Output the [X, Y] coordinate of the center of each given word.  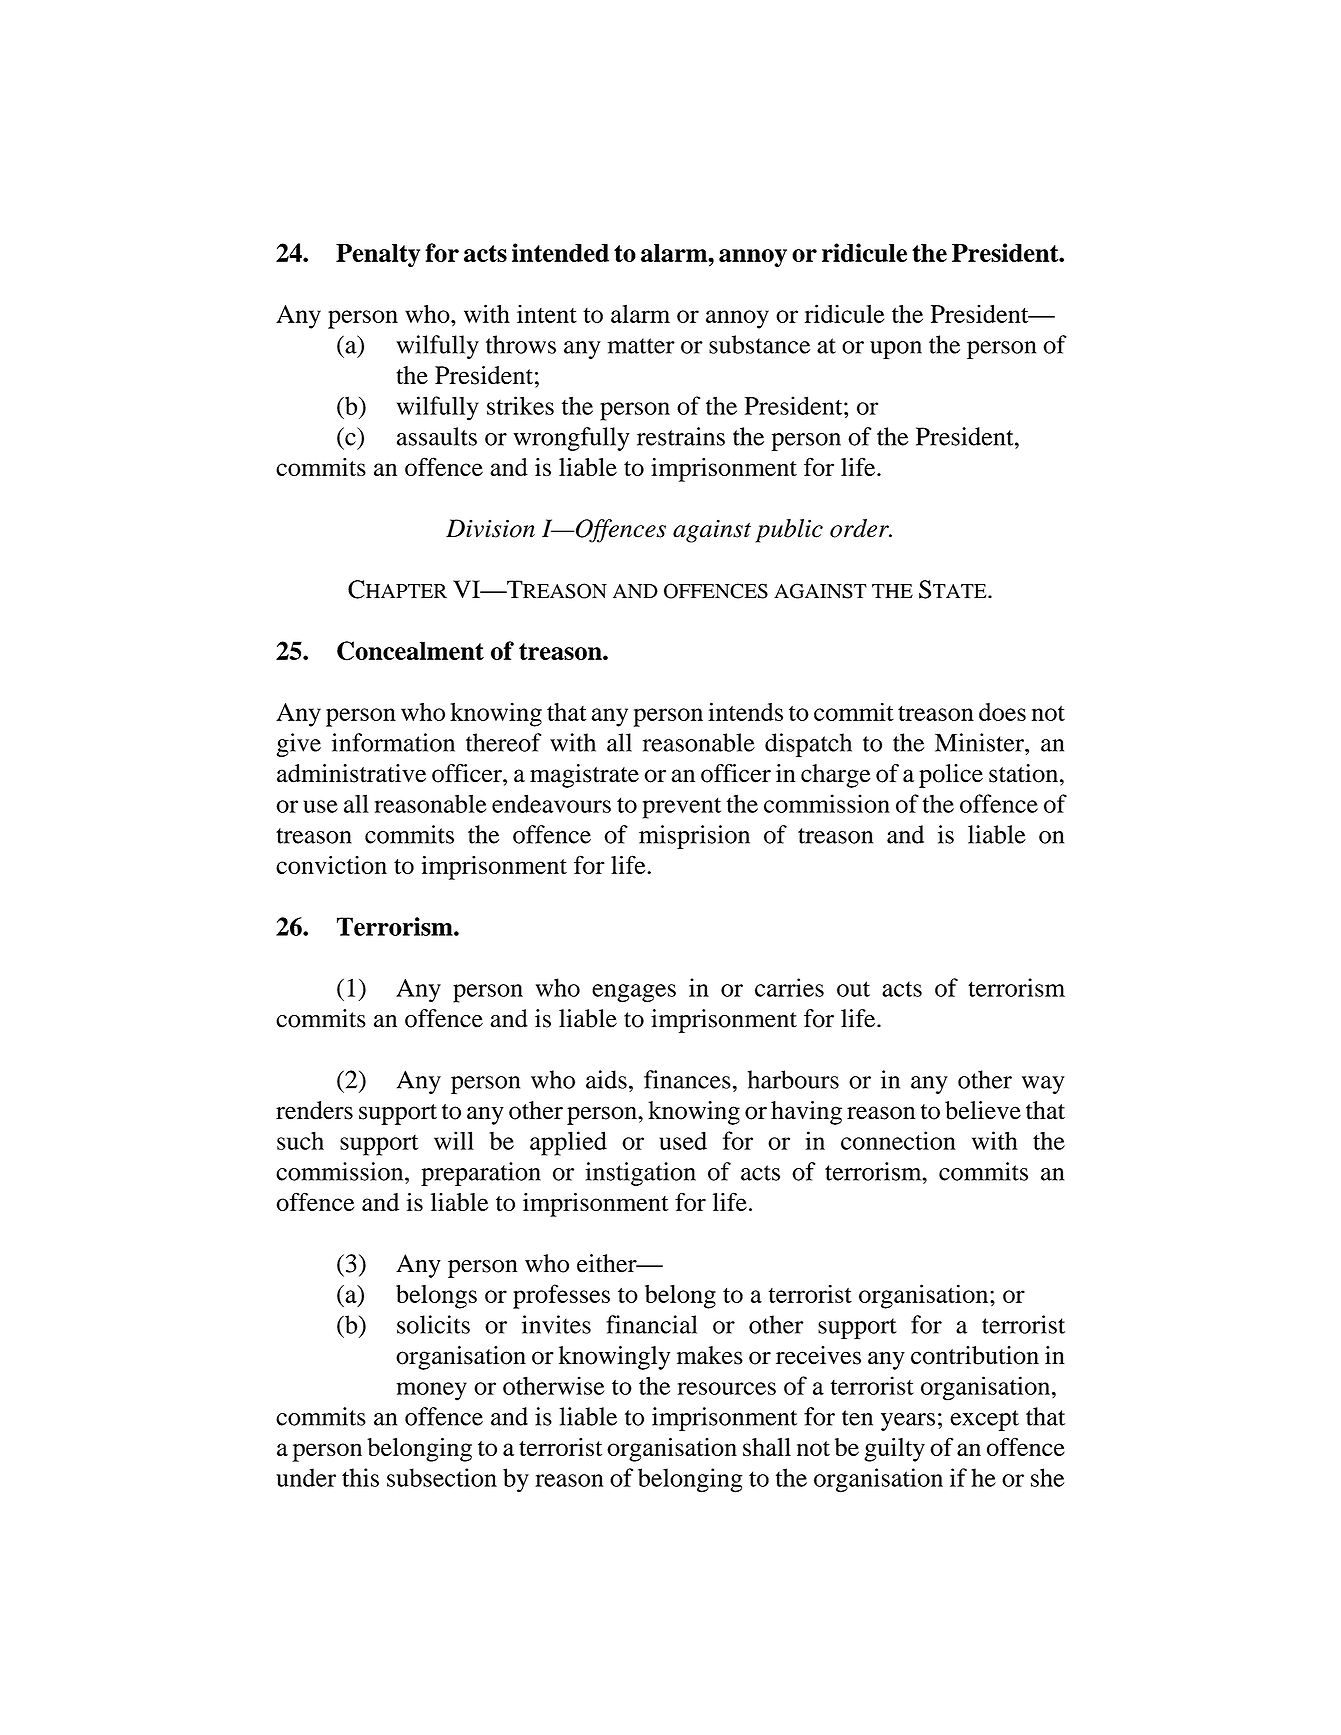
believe [983, 1110]
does [1002, 712]
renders [314, 1110]
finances [687, 1079]
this [360, 1477]
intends [745, 711]
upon [896, 350]
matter [641, 346]
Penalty [378, 255]
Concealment [410, 651]
